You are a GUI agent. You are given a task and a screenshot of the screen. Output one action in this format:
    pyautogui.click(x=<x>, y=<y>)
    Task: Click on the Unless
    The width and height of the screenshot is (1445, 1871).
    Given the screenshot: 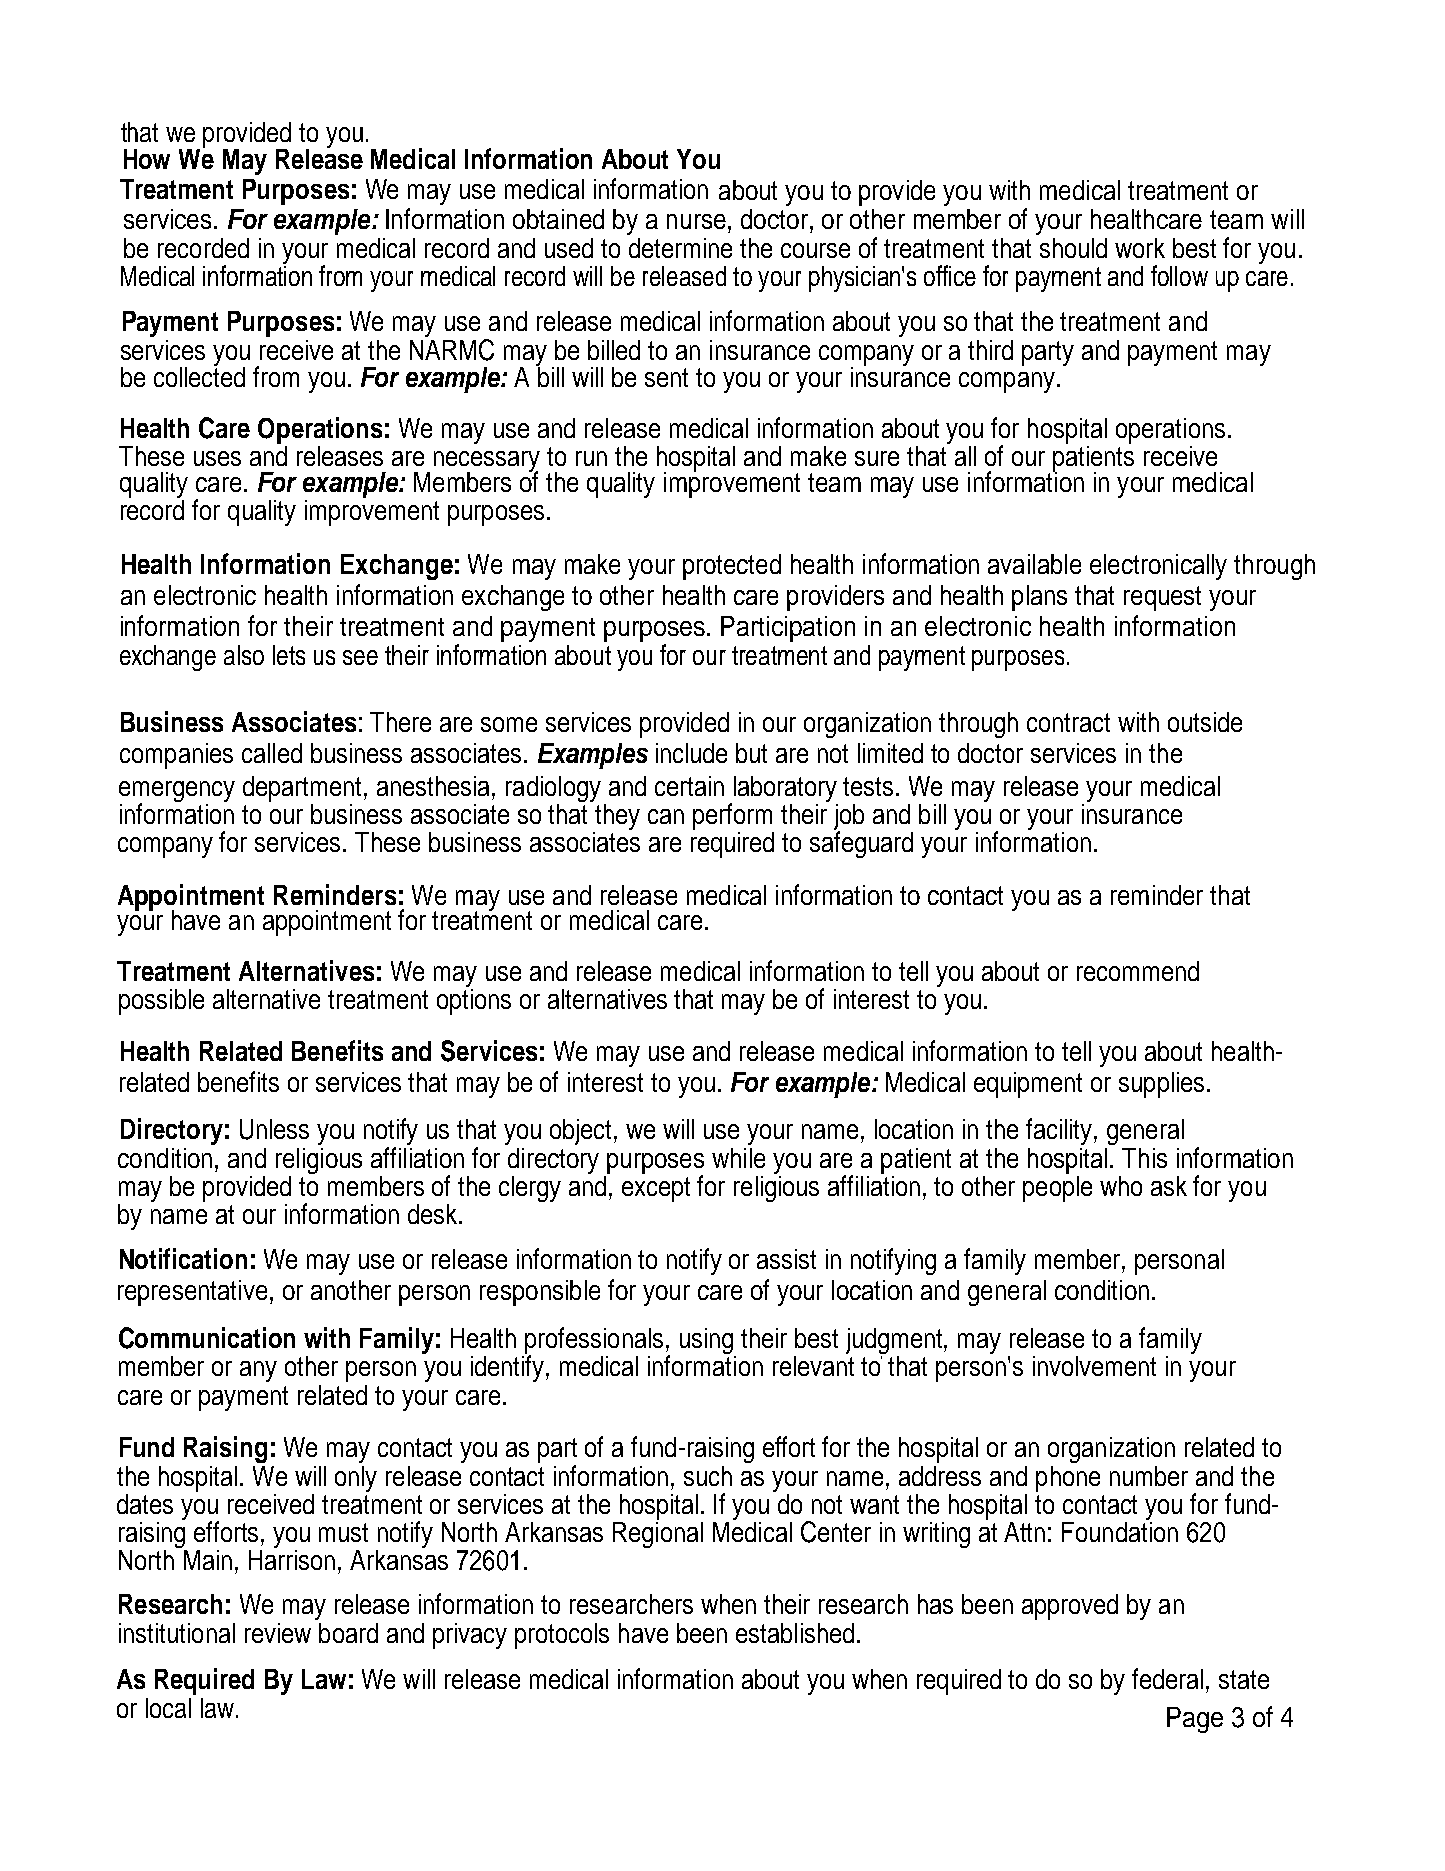 What is the action you would take?
    pyautogui.click(x=274, y=1129)
